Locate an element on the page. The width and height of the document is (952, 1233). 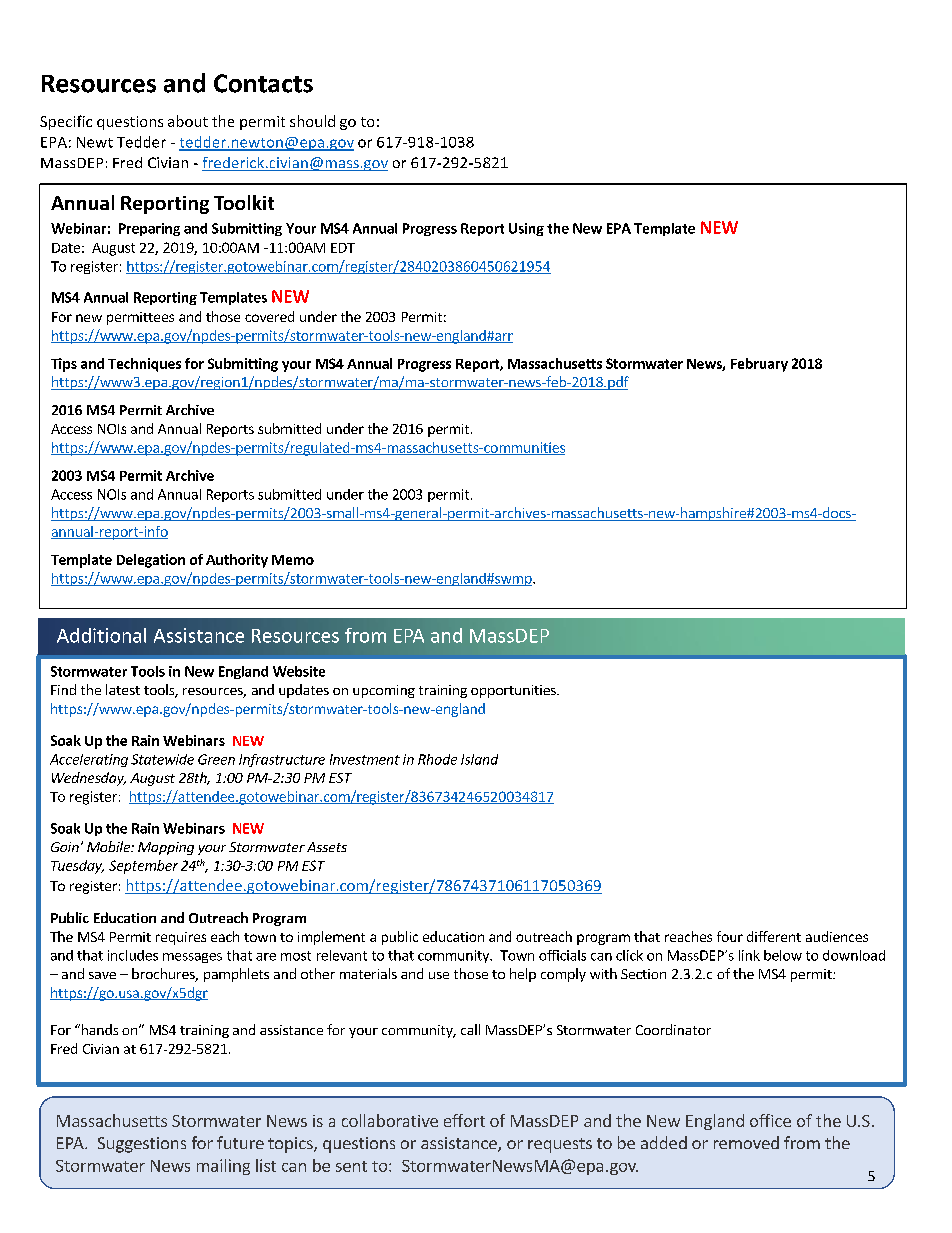
about is located at coordinates (188, 121).
